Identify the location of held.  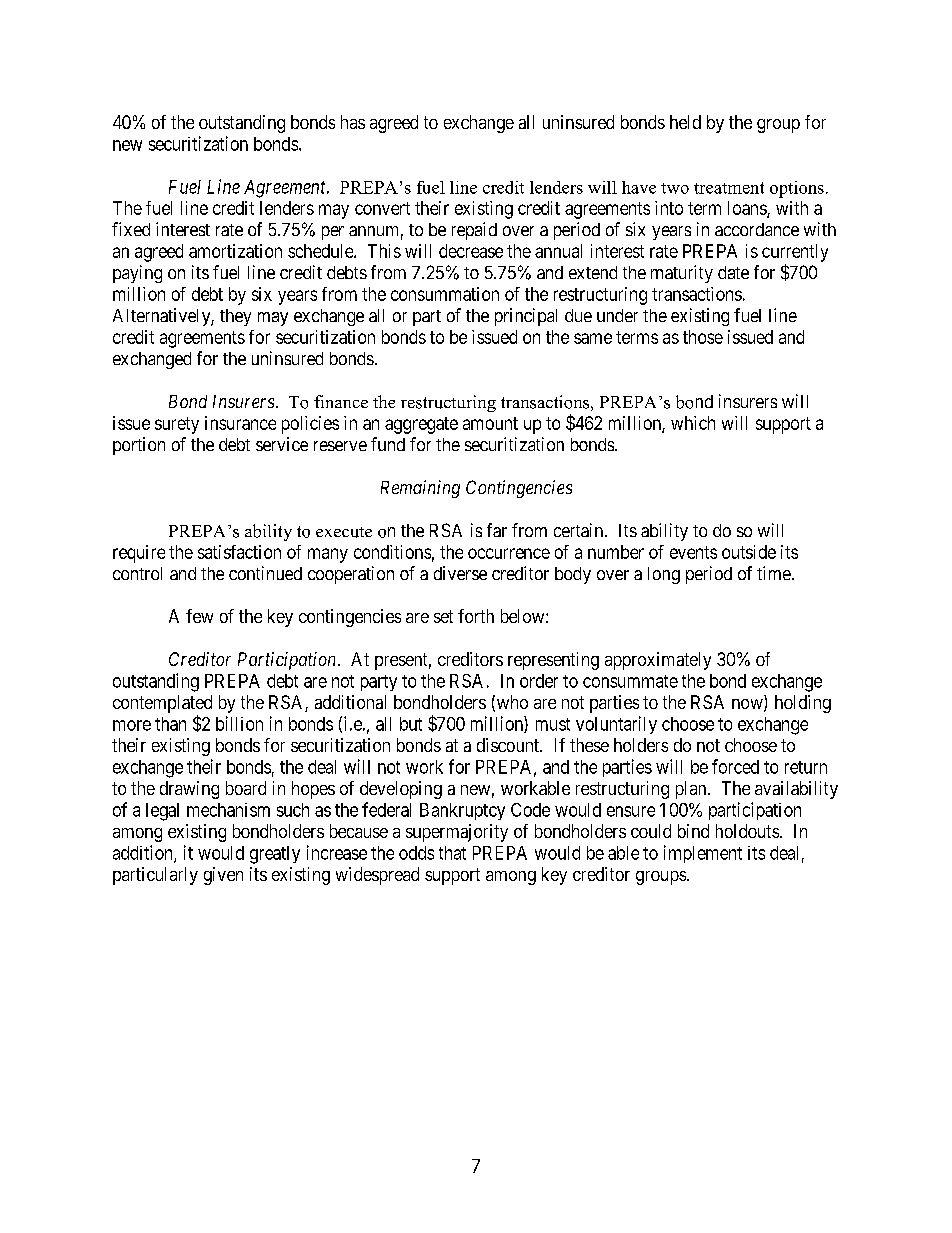
(685, 122).
